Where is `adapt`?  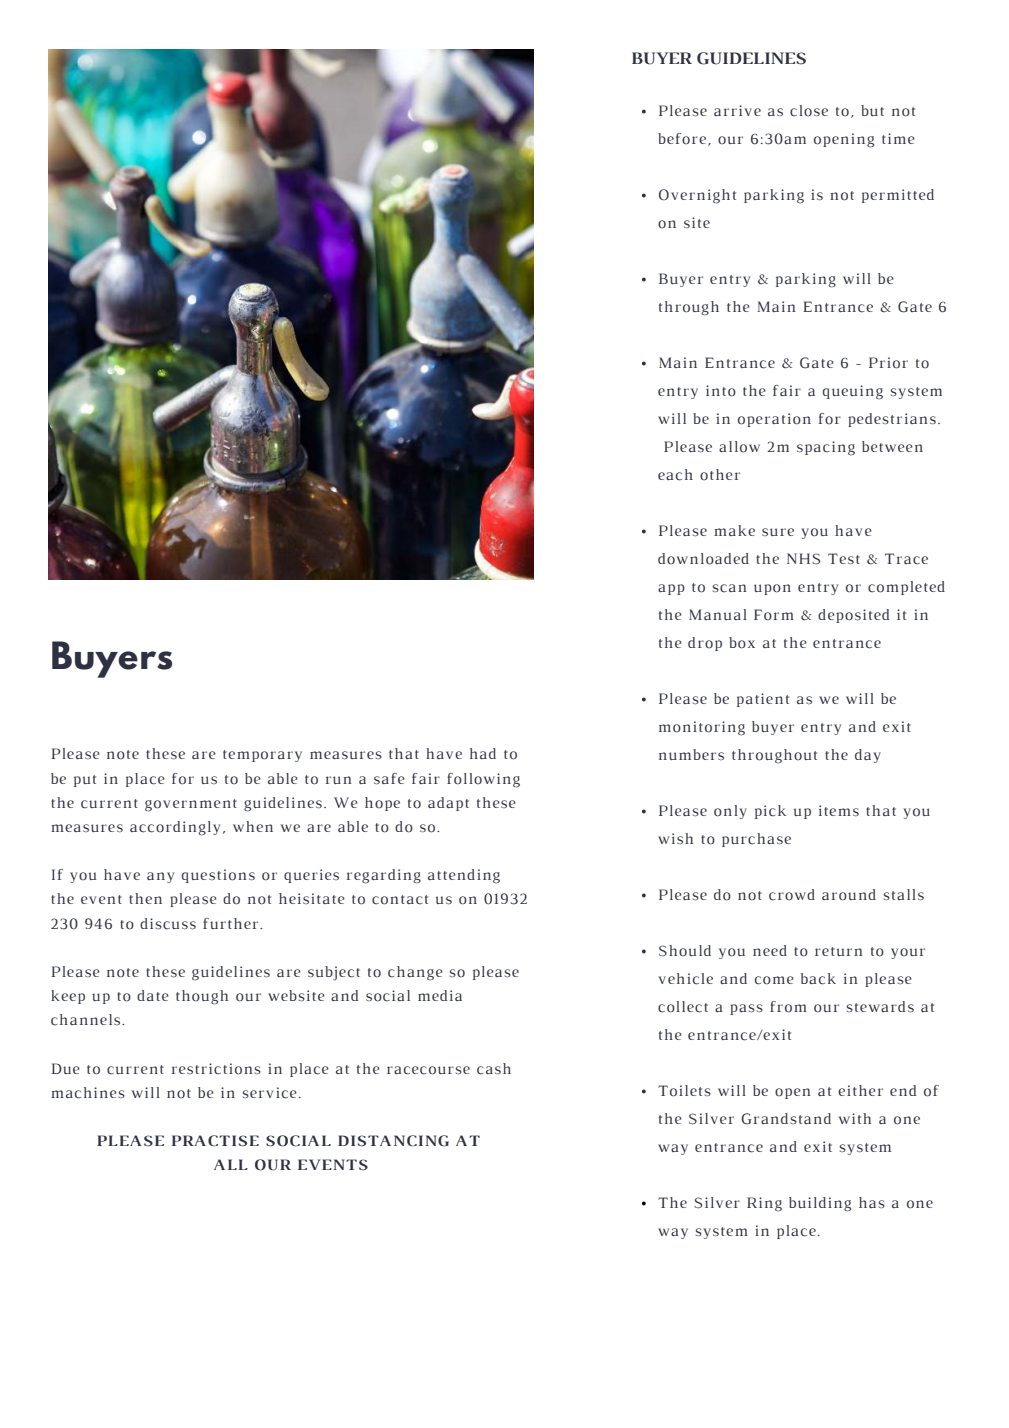 adapt is located at coordinates (448, 804).
